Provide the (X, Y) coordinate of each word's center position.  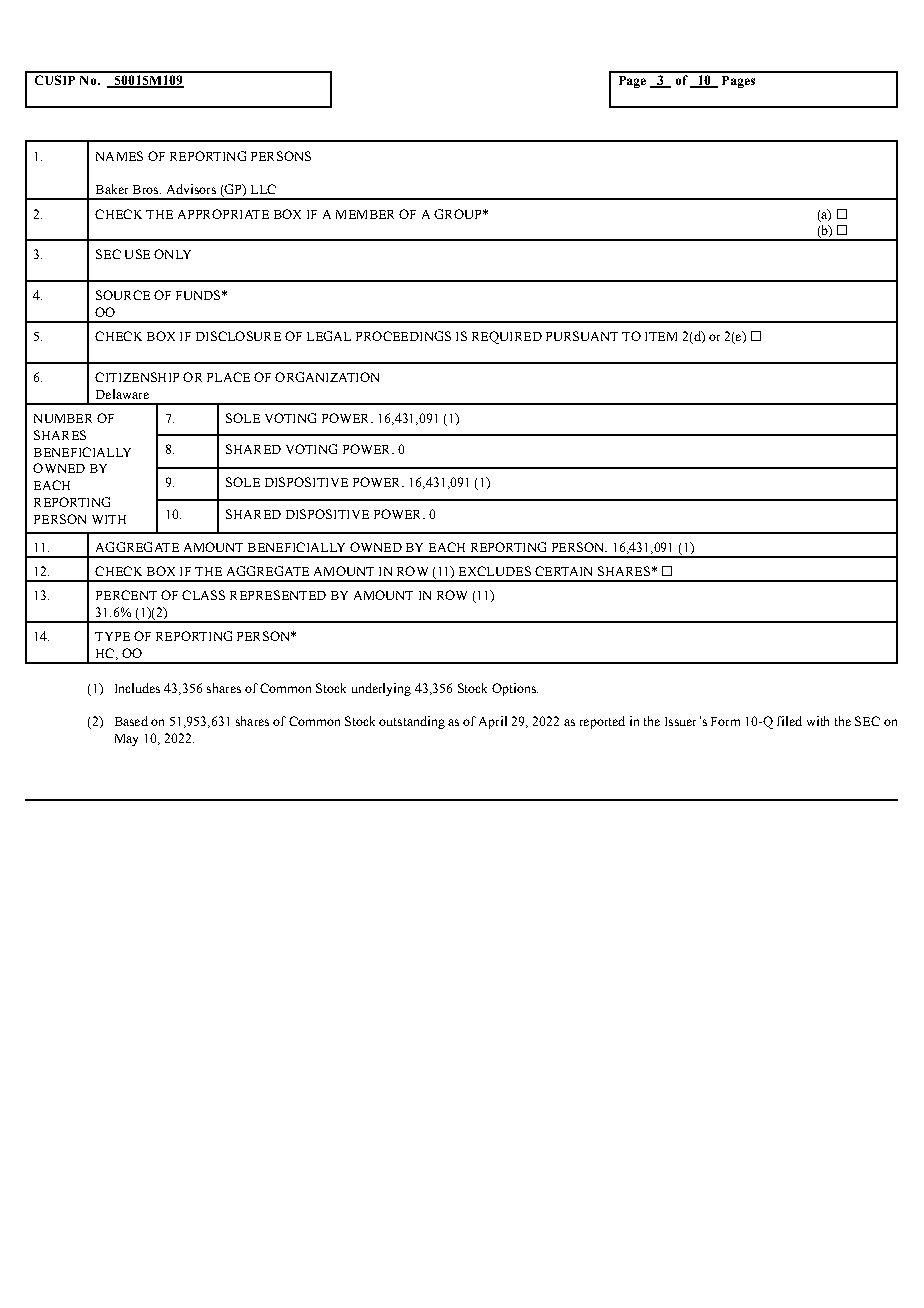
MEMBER (365, 214)
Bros (147, 189)
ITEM (661, 336)
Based (131, 721)
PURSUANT (582, 336)
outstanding (412, 722)
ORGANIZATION (327, 377)
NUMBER (63, 418)
